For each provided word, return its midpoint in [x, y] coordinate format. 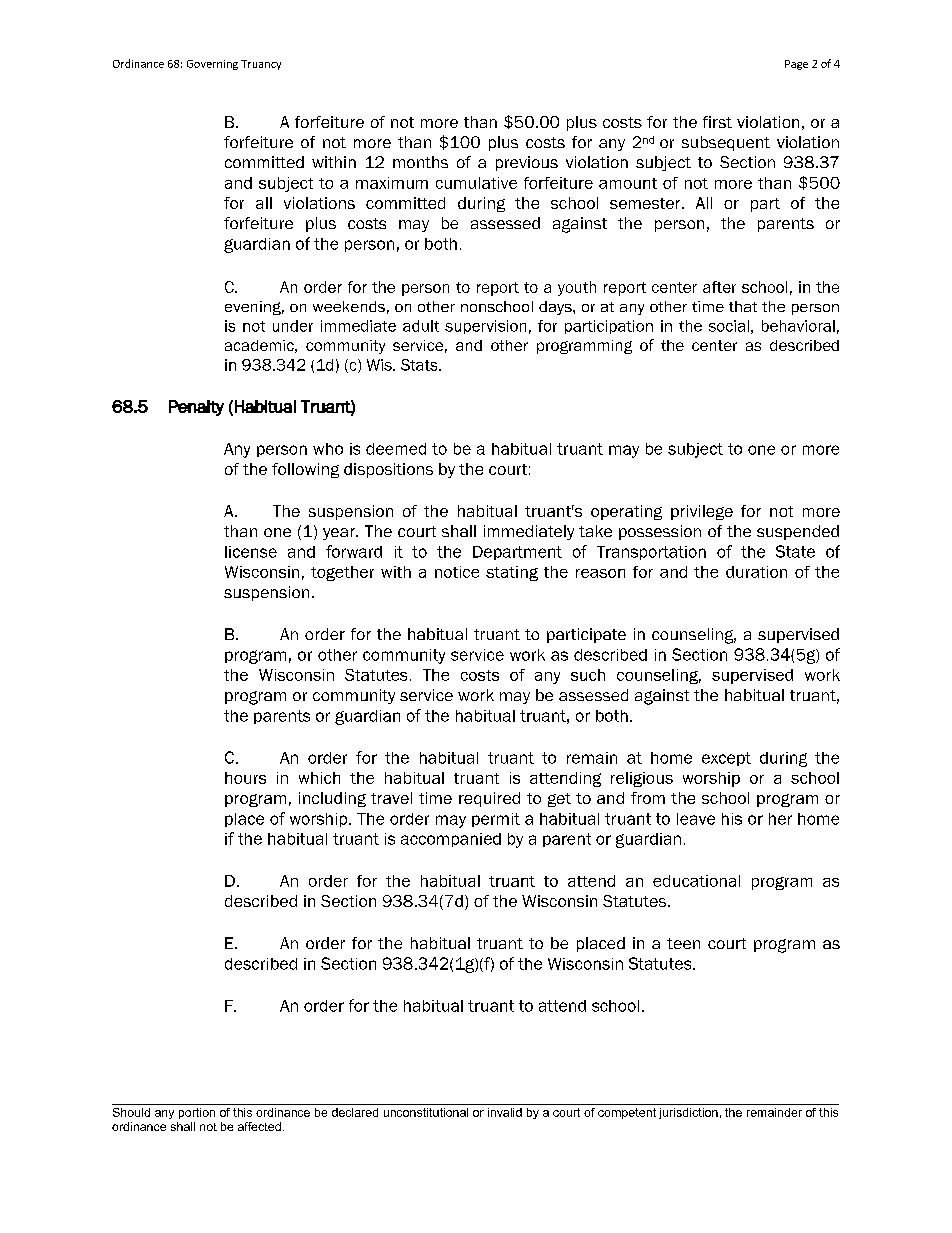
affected [259, 1126]
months [420, 162]
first [717, 122]
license [251, 552]
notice [457, 572]
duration [756, 572]
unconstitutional [426, 1112]
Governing [212, 65]
